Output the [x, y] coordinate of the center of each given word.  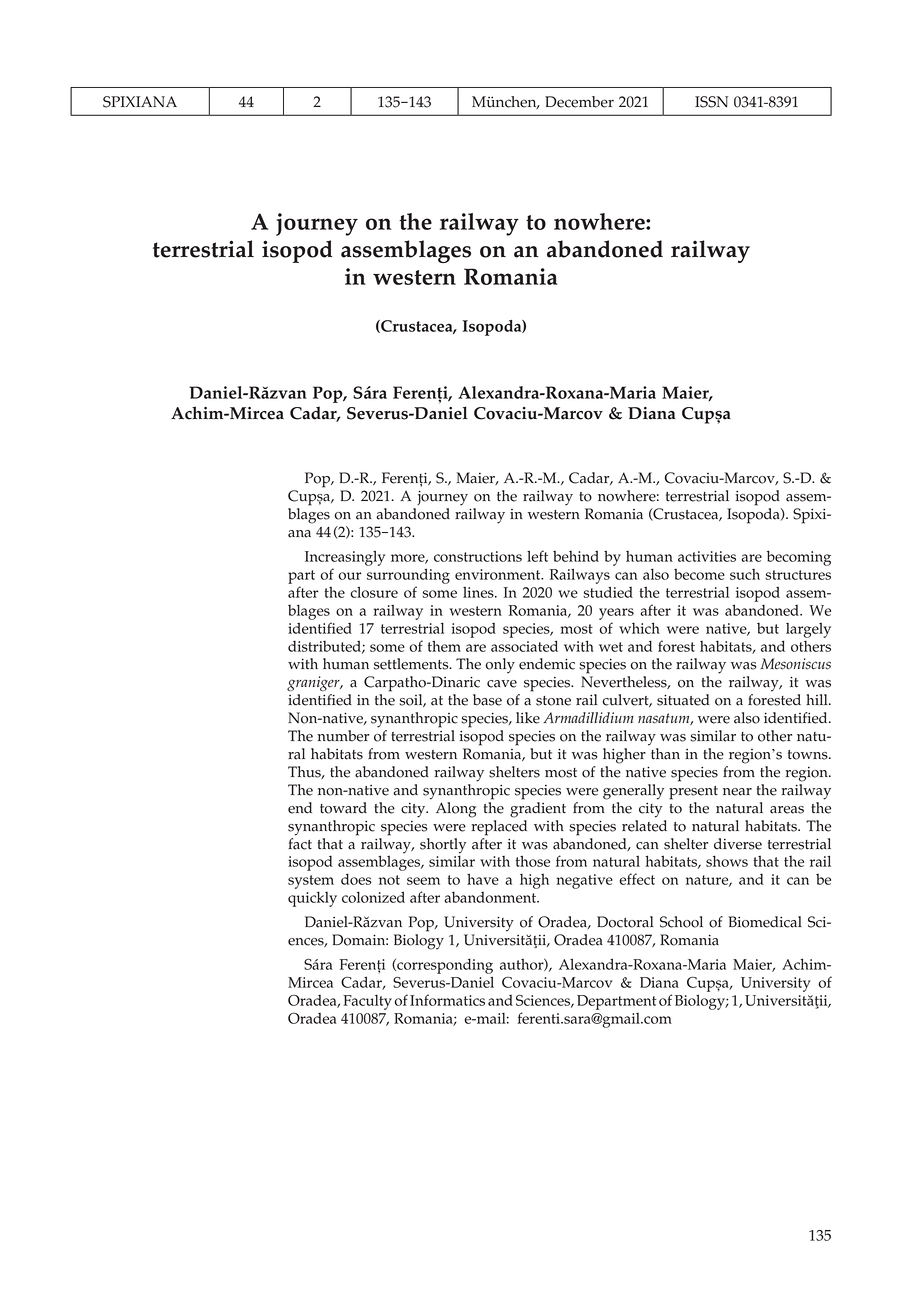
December [579, 102]
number [343, 736]
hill [818, 699]
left [537, 556]
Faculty [367, 1002]
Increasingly [345, 558]
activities [707, 556]
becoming [799, 558]
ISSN [711, 102]
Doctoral [625, 922]
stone [553, 701]
